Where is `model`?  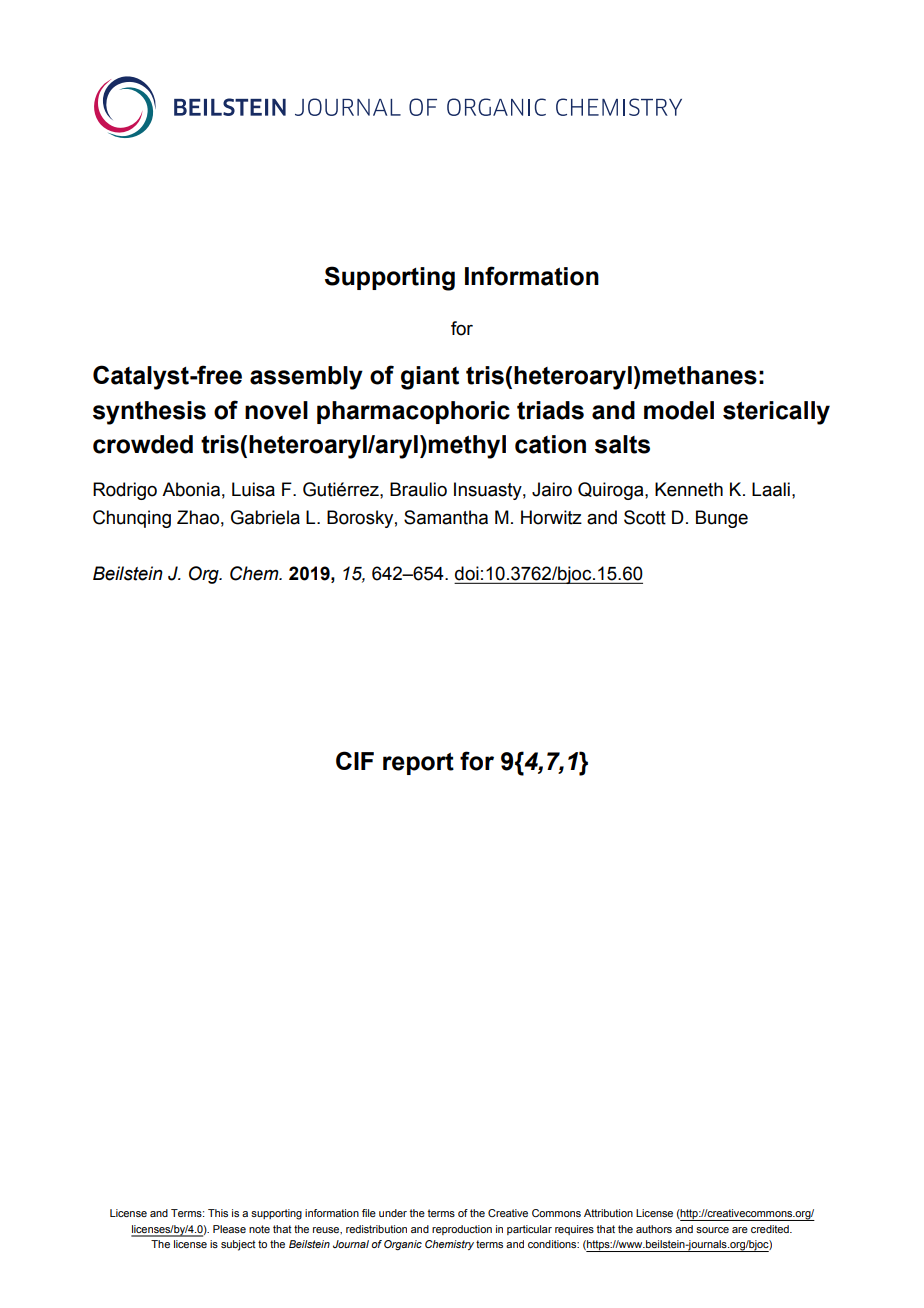 model is located at coordinates (679, 410).
